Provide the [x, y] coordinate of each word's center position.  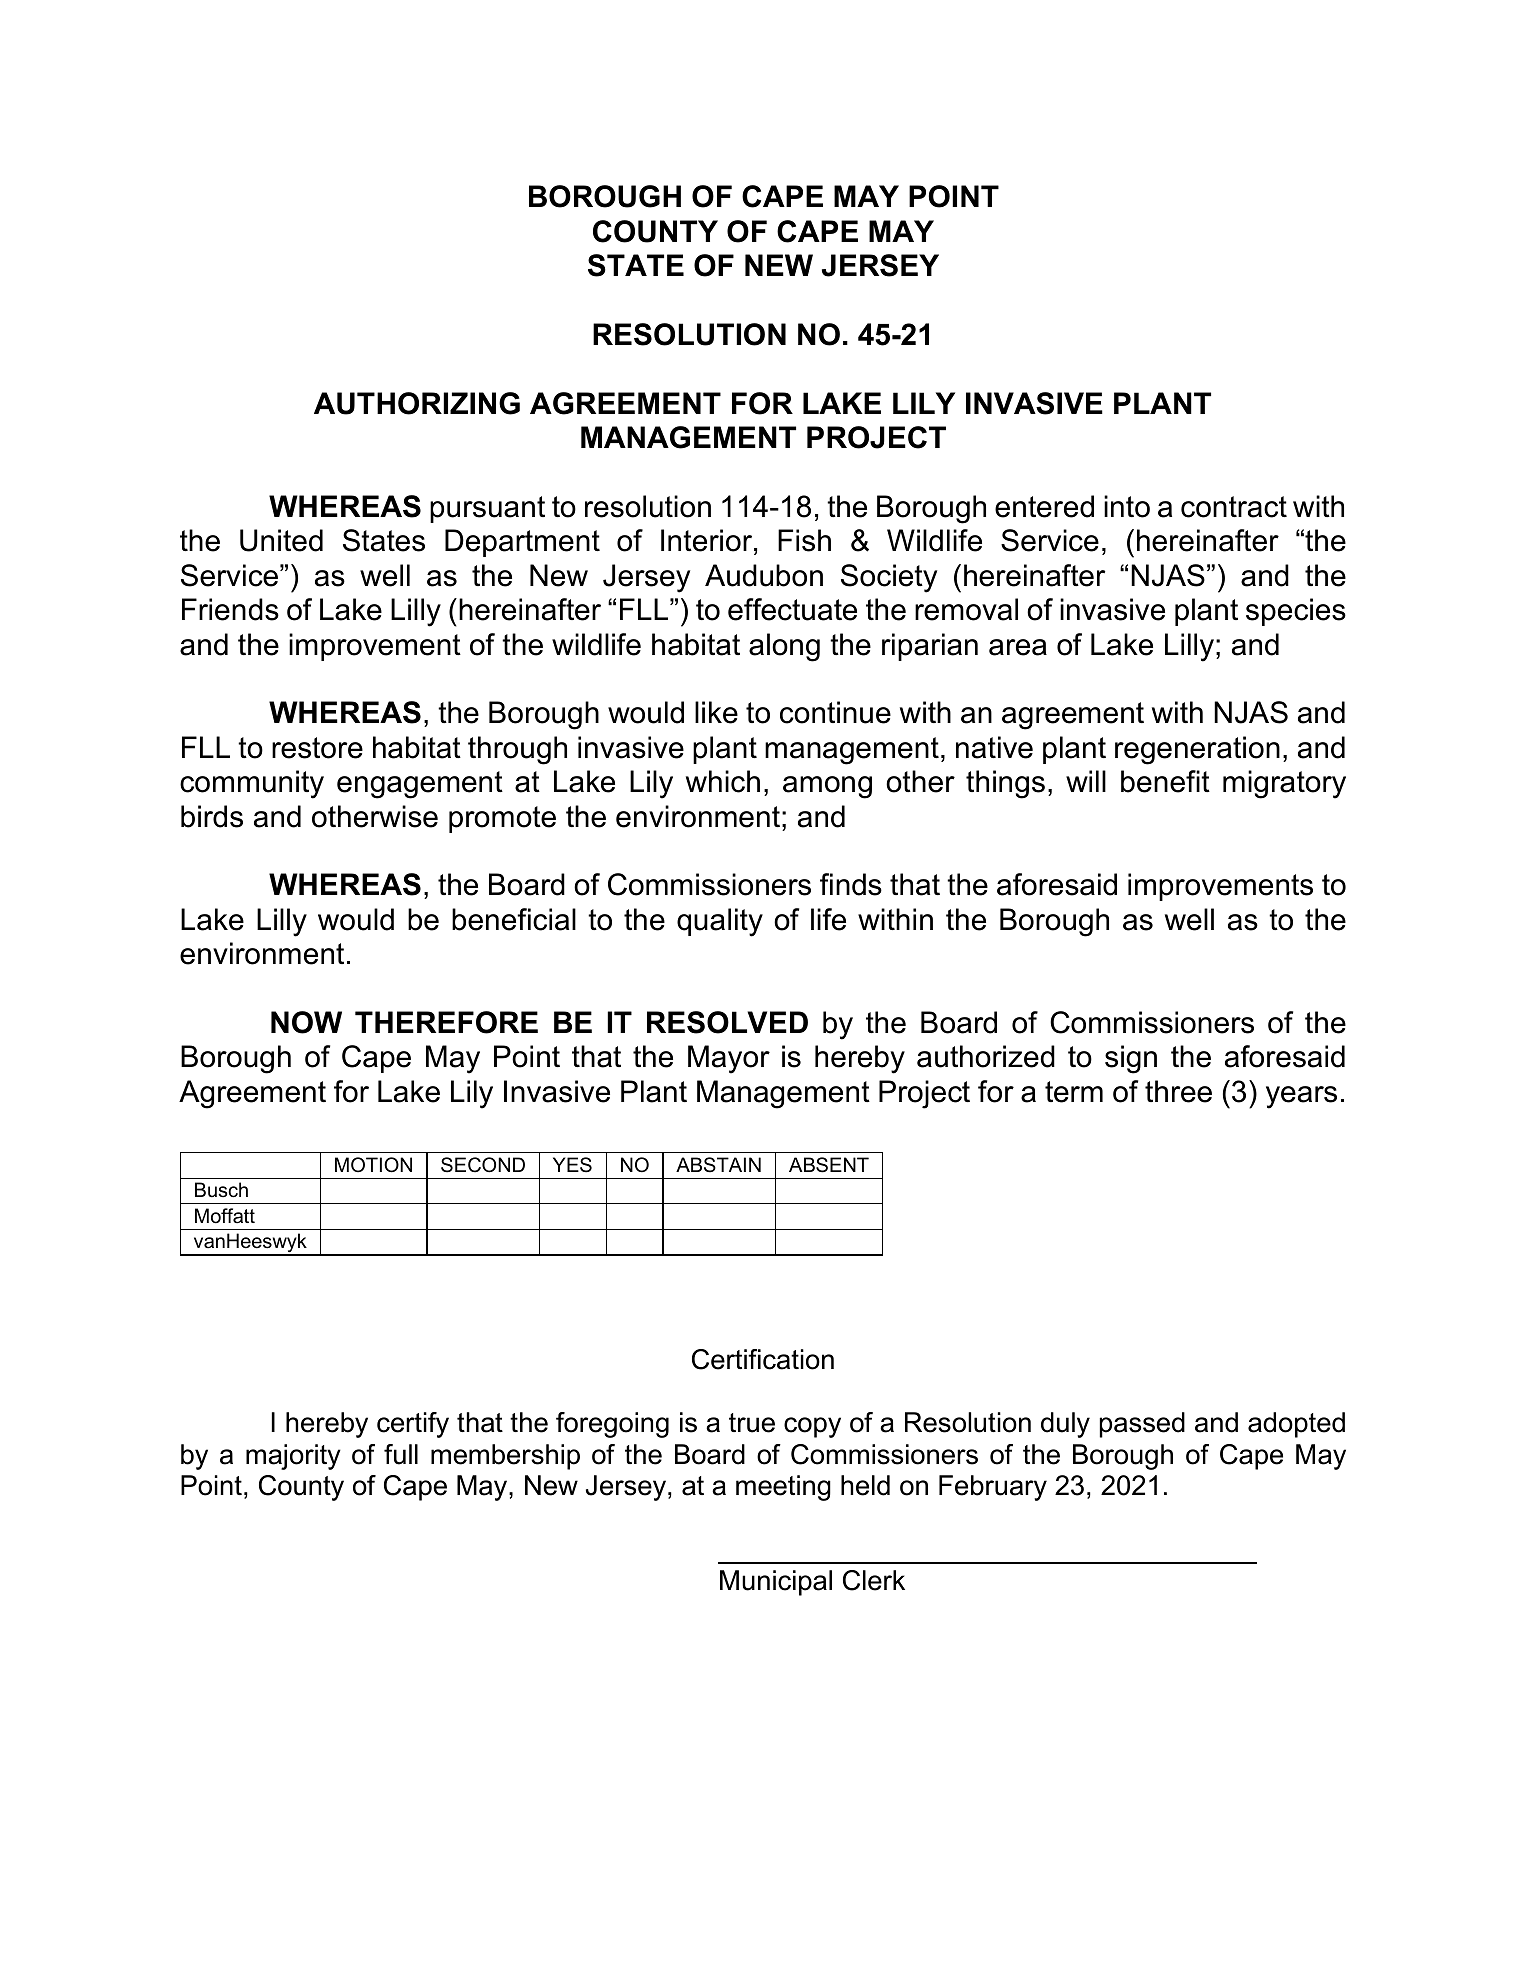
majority [293, 1457]
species [1296, 612]
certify [413, 1425]
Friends [230, 609]
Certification [763, 1359]
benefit [1165, 781]
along [784, 647]
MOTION [373, 1165]
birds [212, 816]
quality [720, 922]
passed [1142, 1425]
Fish [804, 540]
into [1127, 506]
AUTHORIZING [417, 403]
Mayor [729, 1059]
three [1178, 1091]
